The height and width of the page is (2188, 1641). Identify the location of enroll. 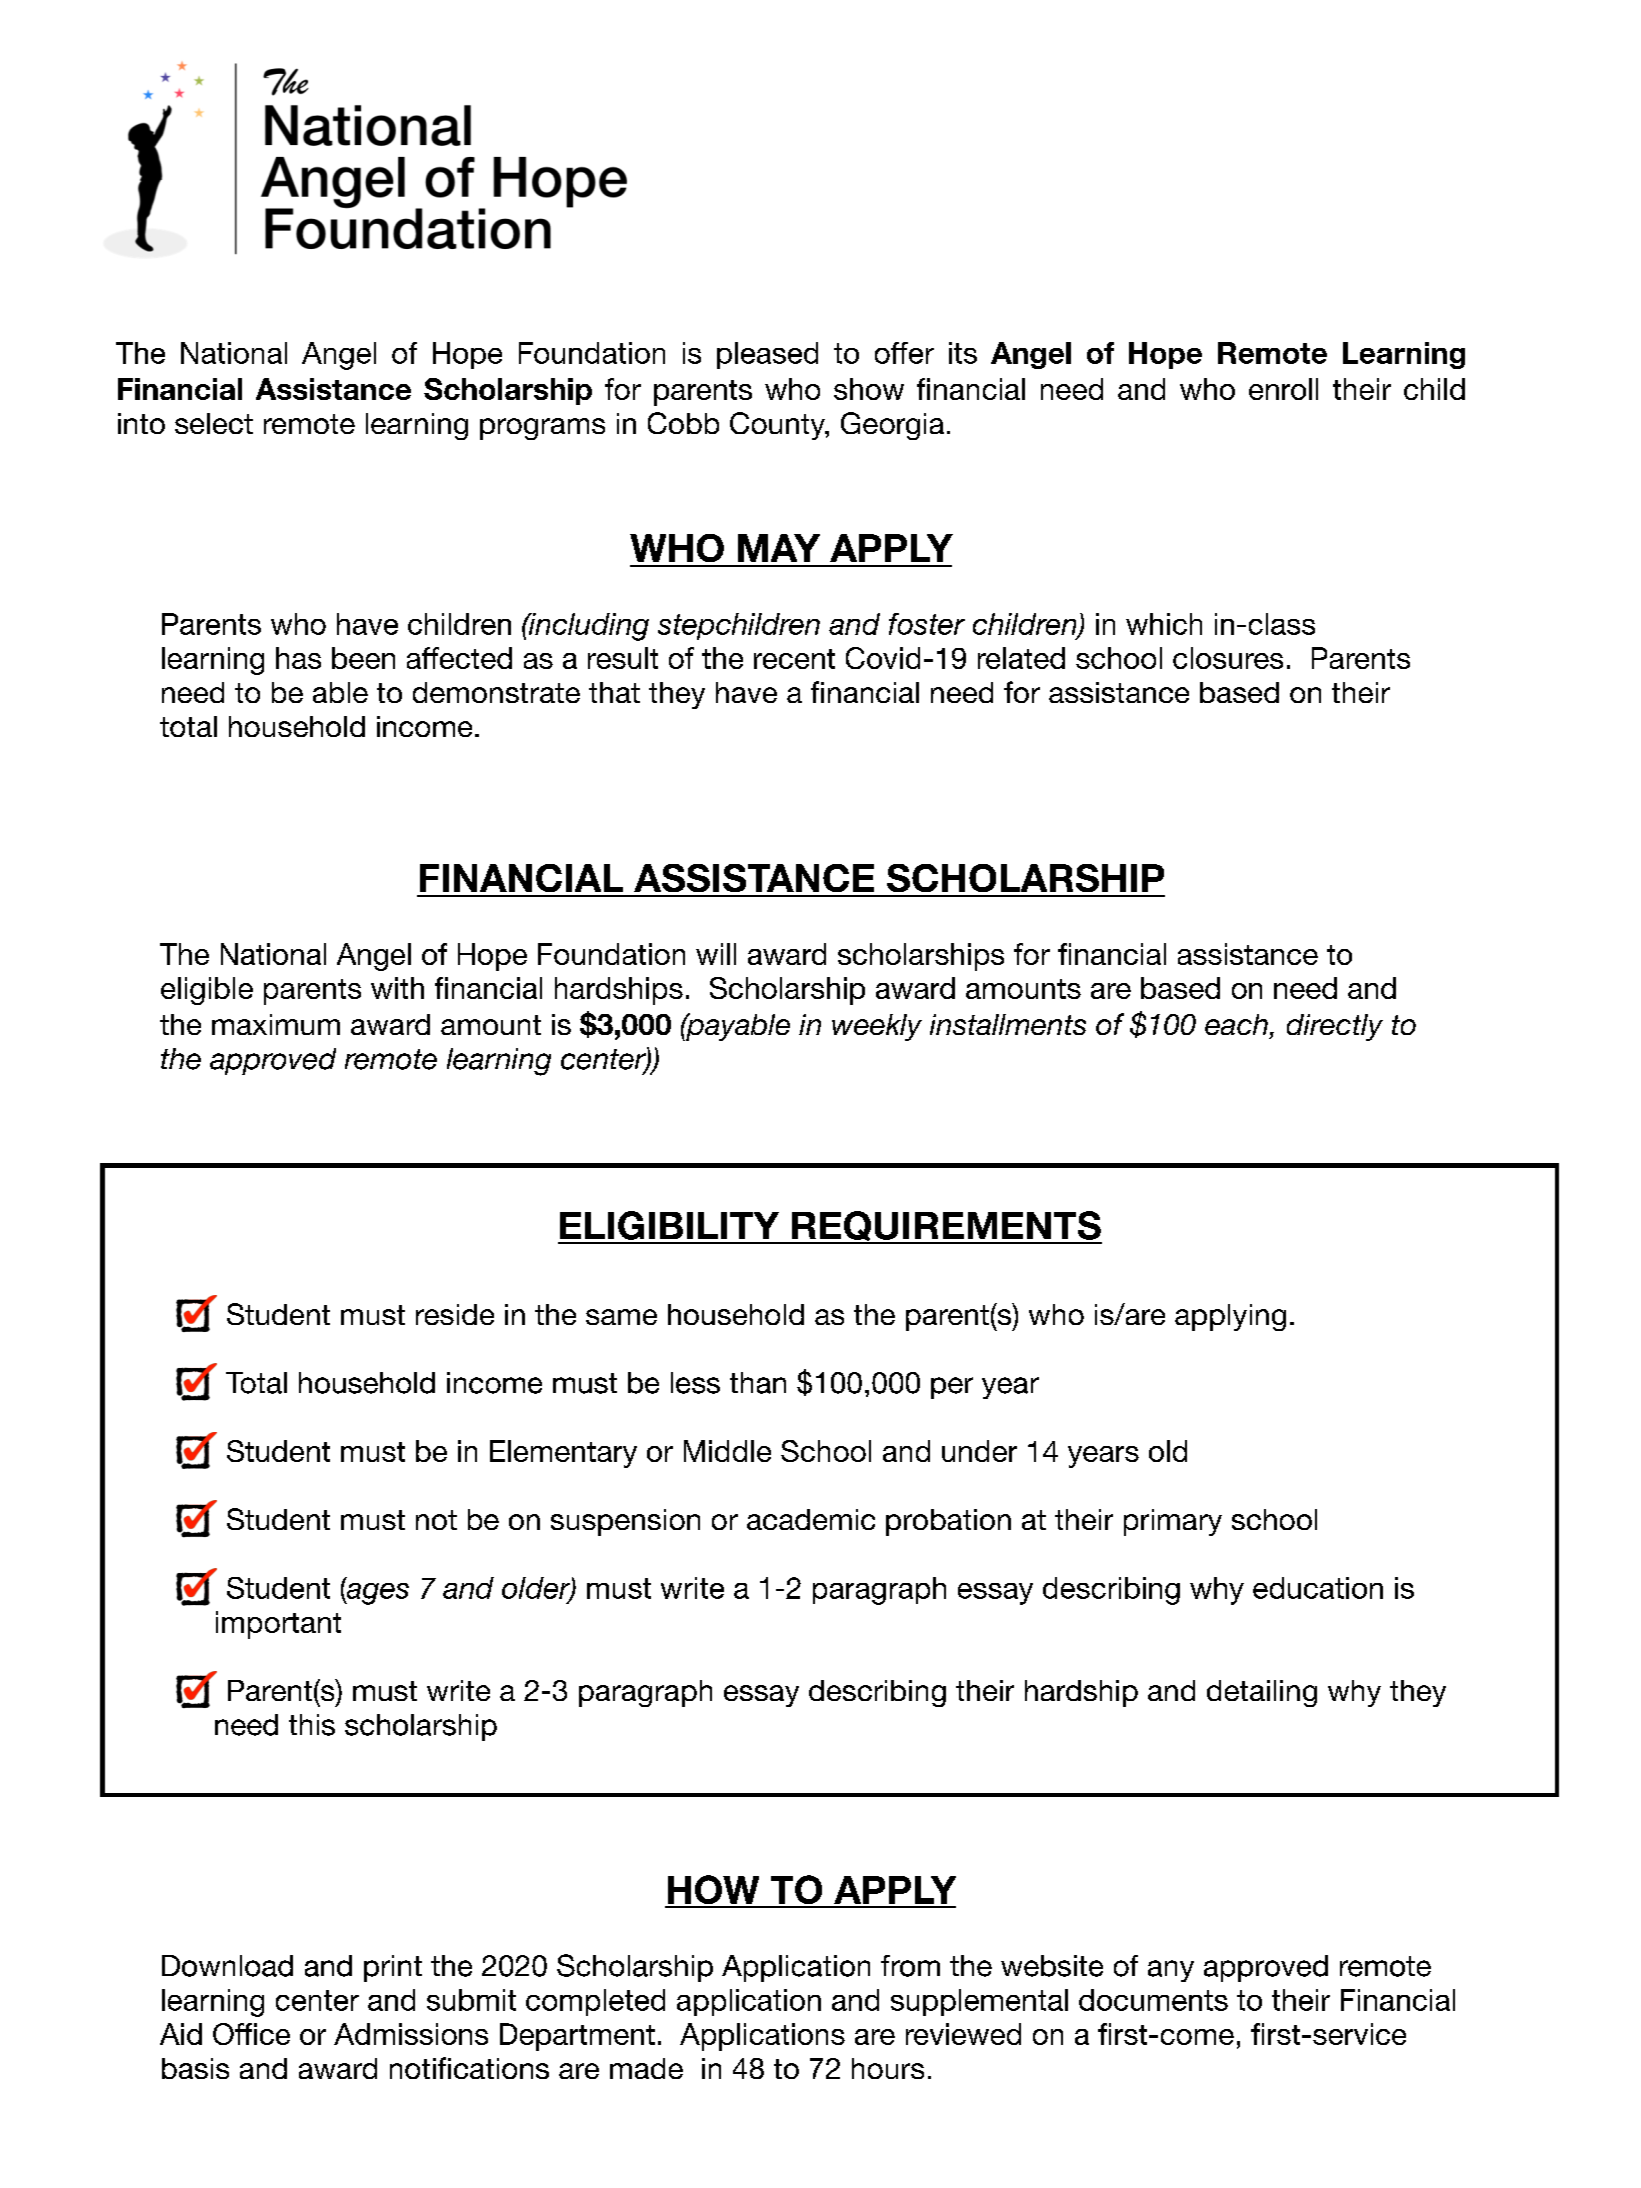
(1283, 389).
